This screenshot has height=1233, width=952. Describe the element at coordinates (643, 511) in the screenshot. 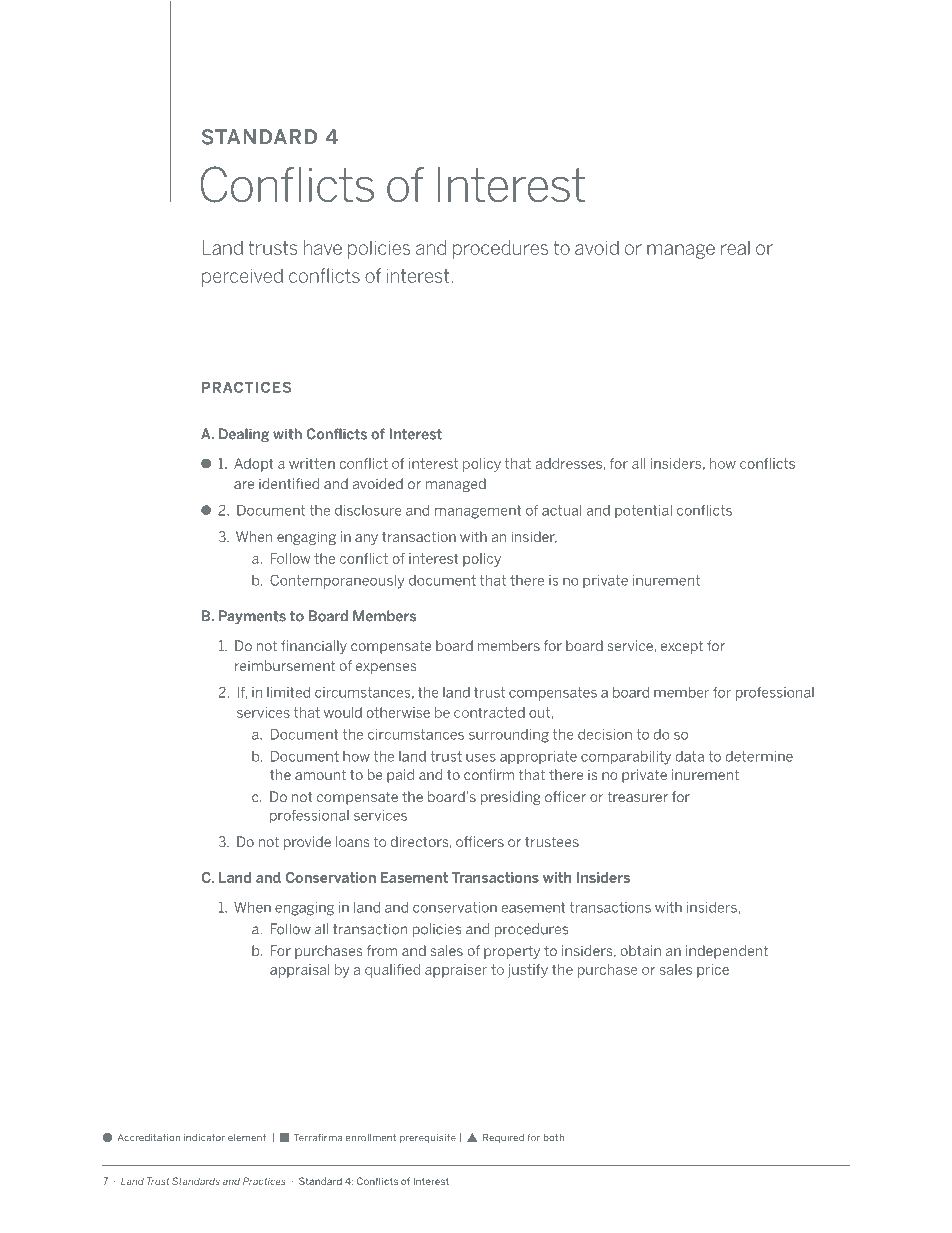

I see `potential` at that location.
